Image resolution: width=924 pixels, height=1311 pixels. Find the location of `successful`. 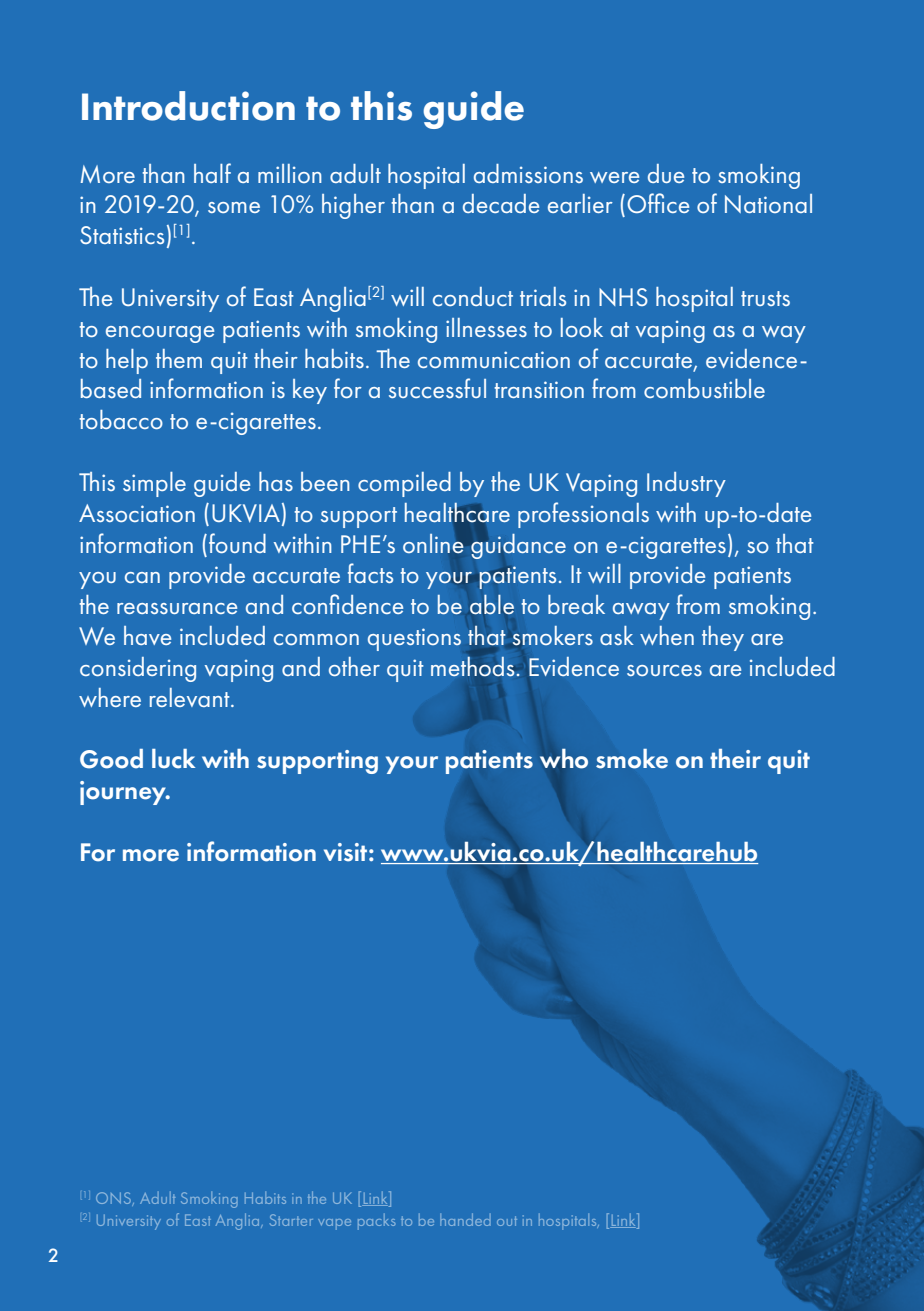

successful is located at coordinates (437, 388).
